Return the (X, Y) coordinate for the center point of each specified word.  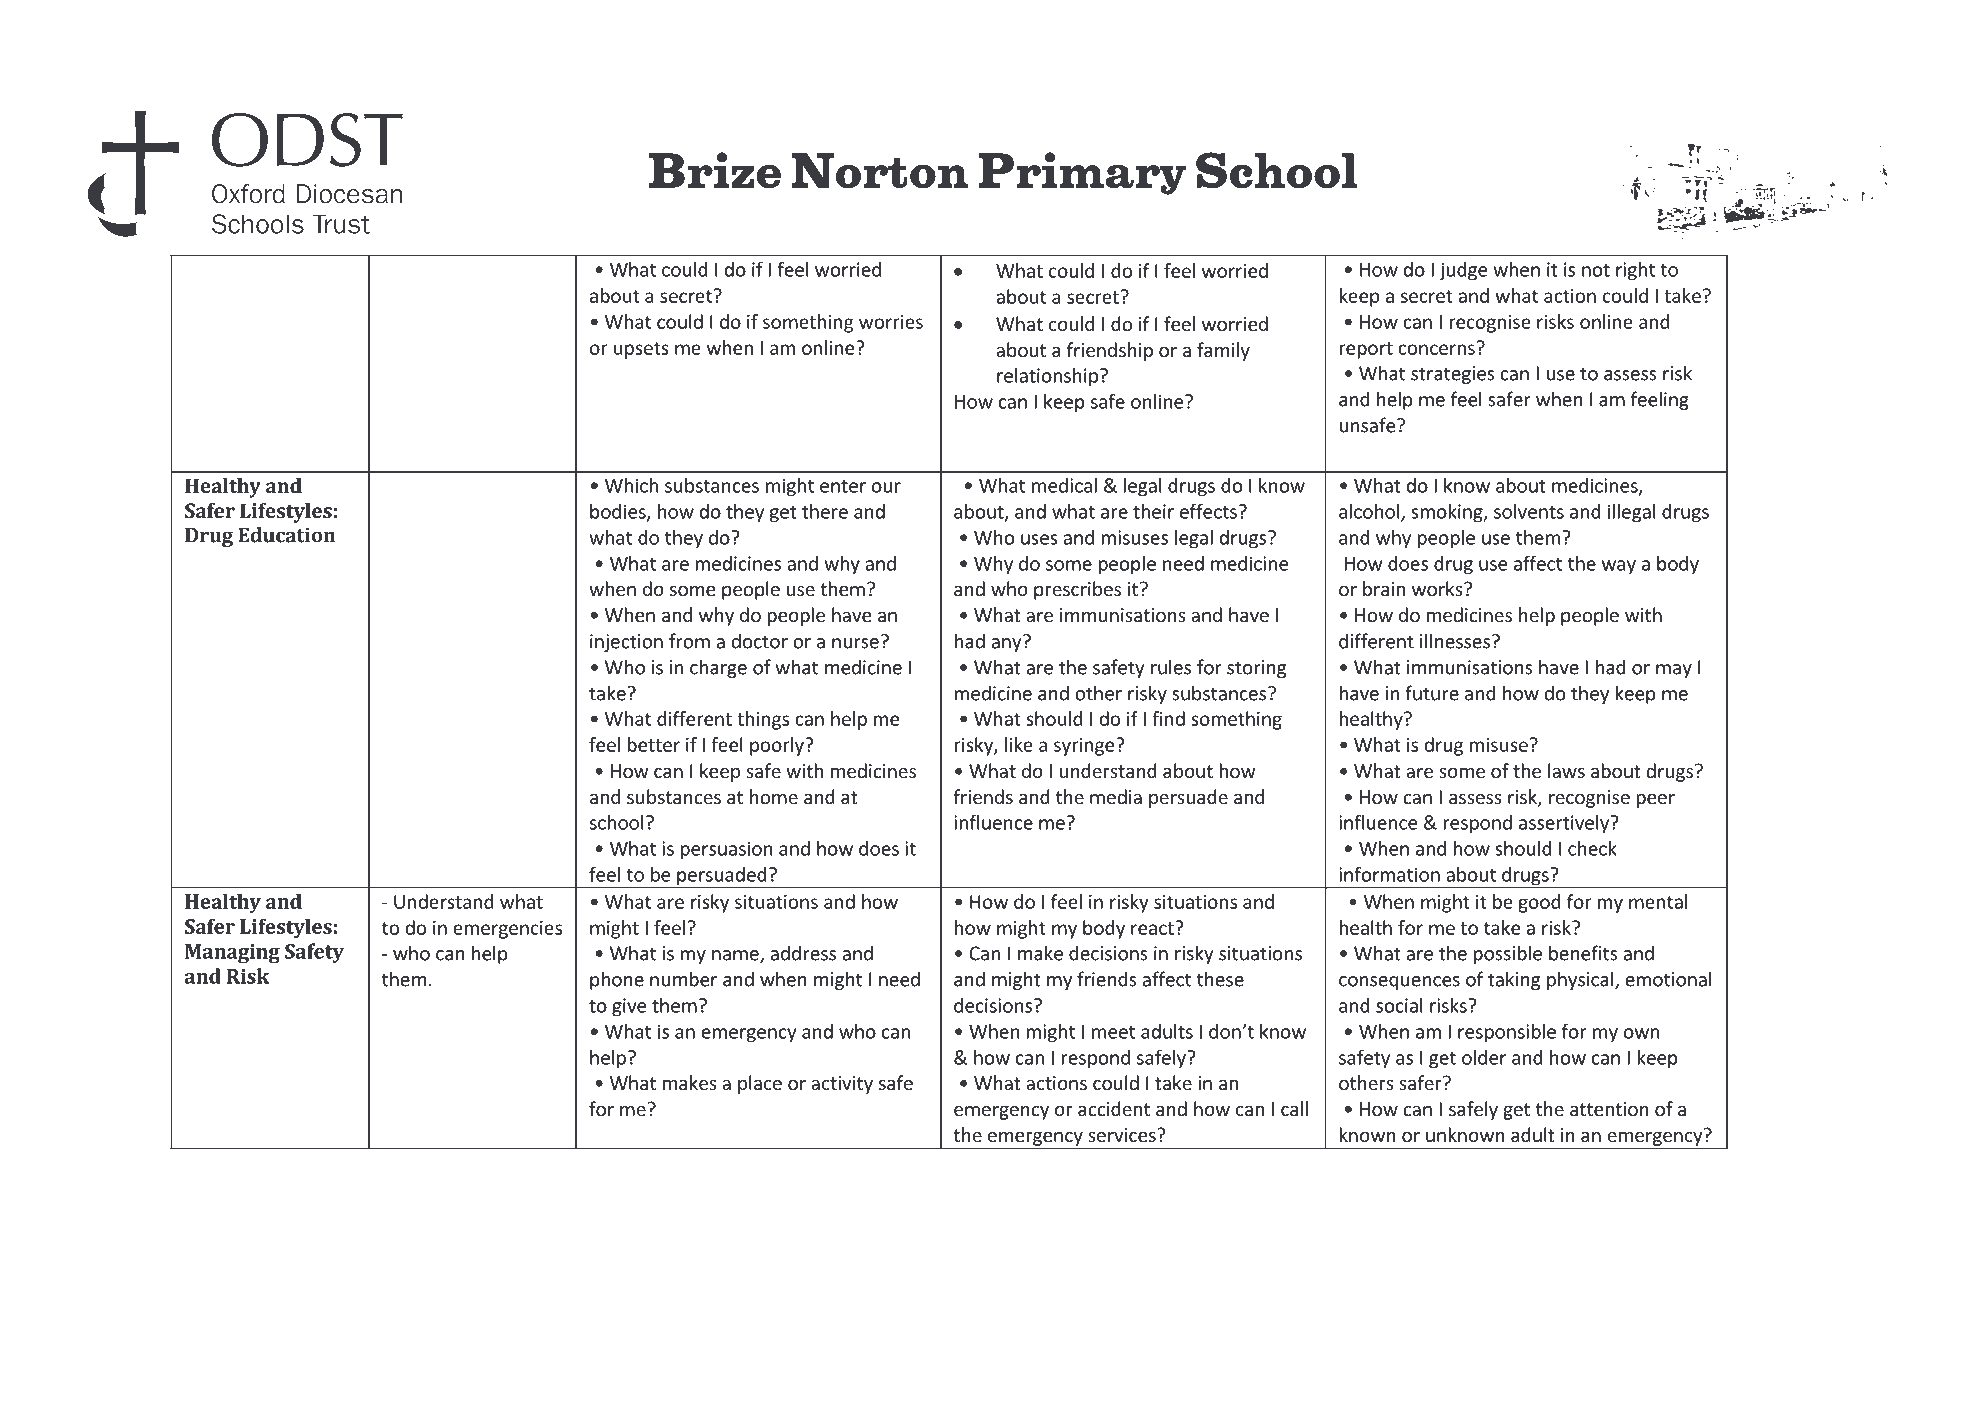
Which (631, 485)
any (1007, 643)
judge (1463, 271)
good (1539, 903)
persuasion (727, 850)
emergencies (507, 930)
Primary (1082, 173)
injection (626, 643)
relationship (1047, 377)
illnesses (1455, 641)
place (760, 1084)
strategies (1453, 375)
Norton (880, 171)
